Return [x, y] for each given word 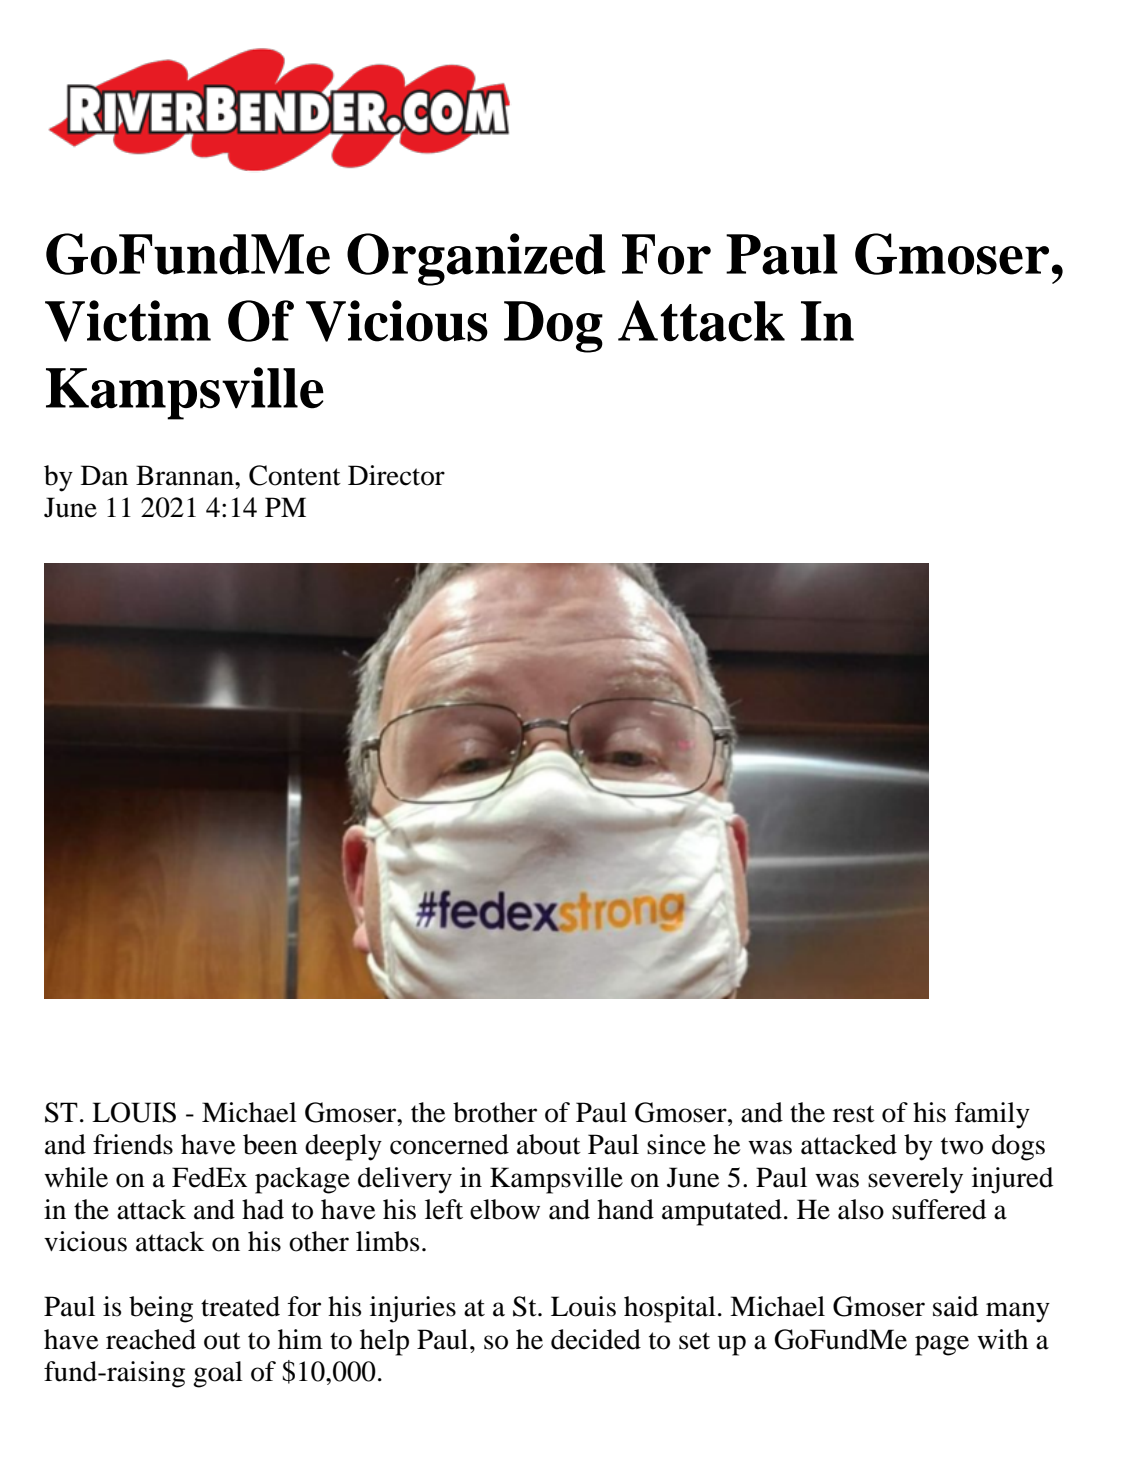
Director [396, 475]
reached [151, 1339]
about [549, 1144]
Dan [104, 475]
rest [854, 1114]
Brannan [186, 475]
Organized [476, 259]
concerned [449, 1144]
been [270, 1144]
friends [133, 1144]
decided [596, 1339]
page [942, 1345]
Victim [128, 321]
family [992, 1115]
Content [295, 475]
